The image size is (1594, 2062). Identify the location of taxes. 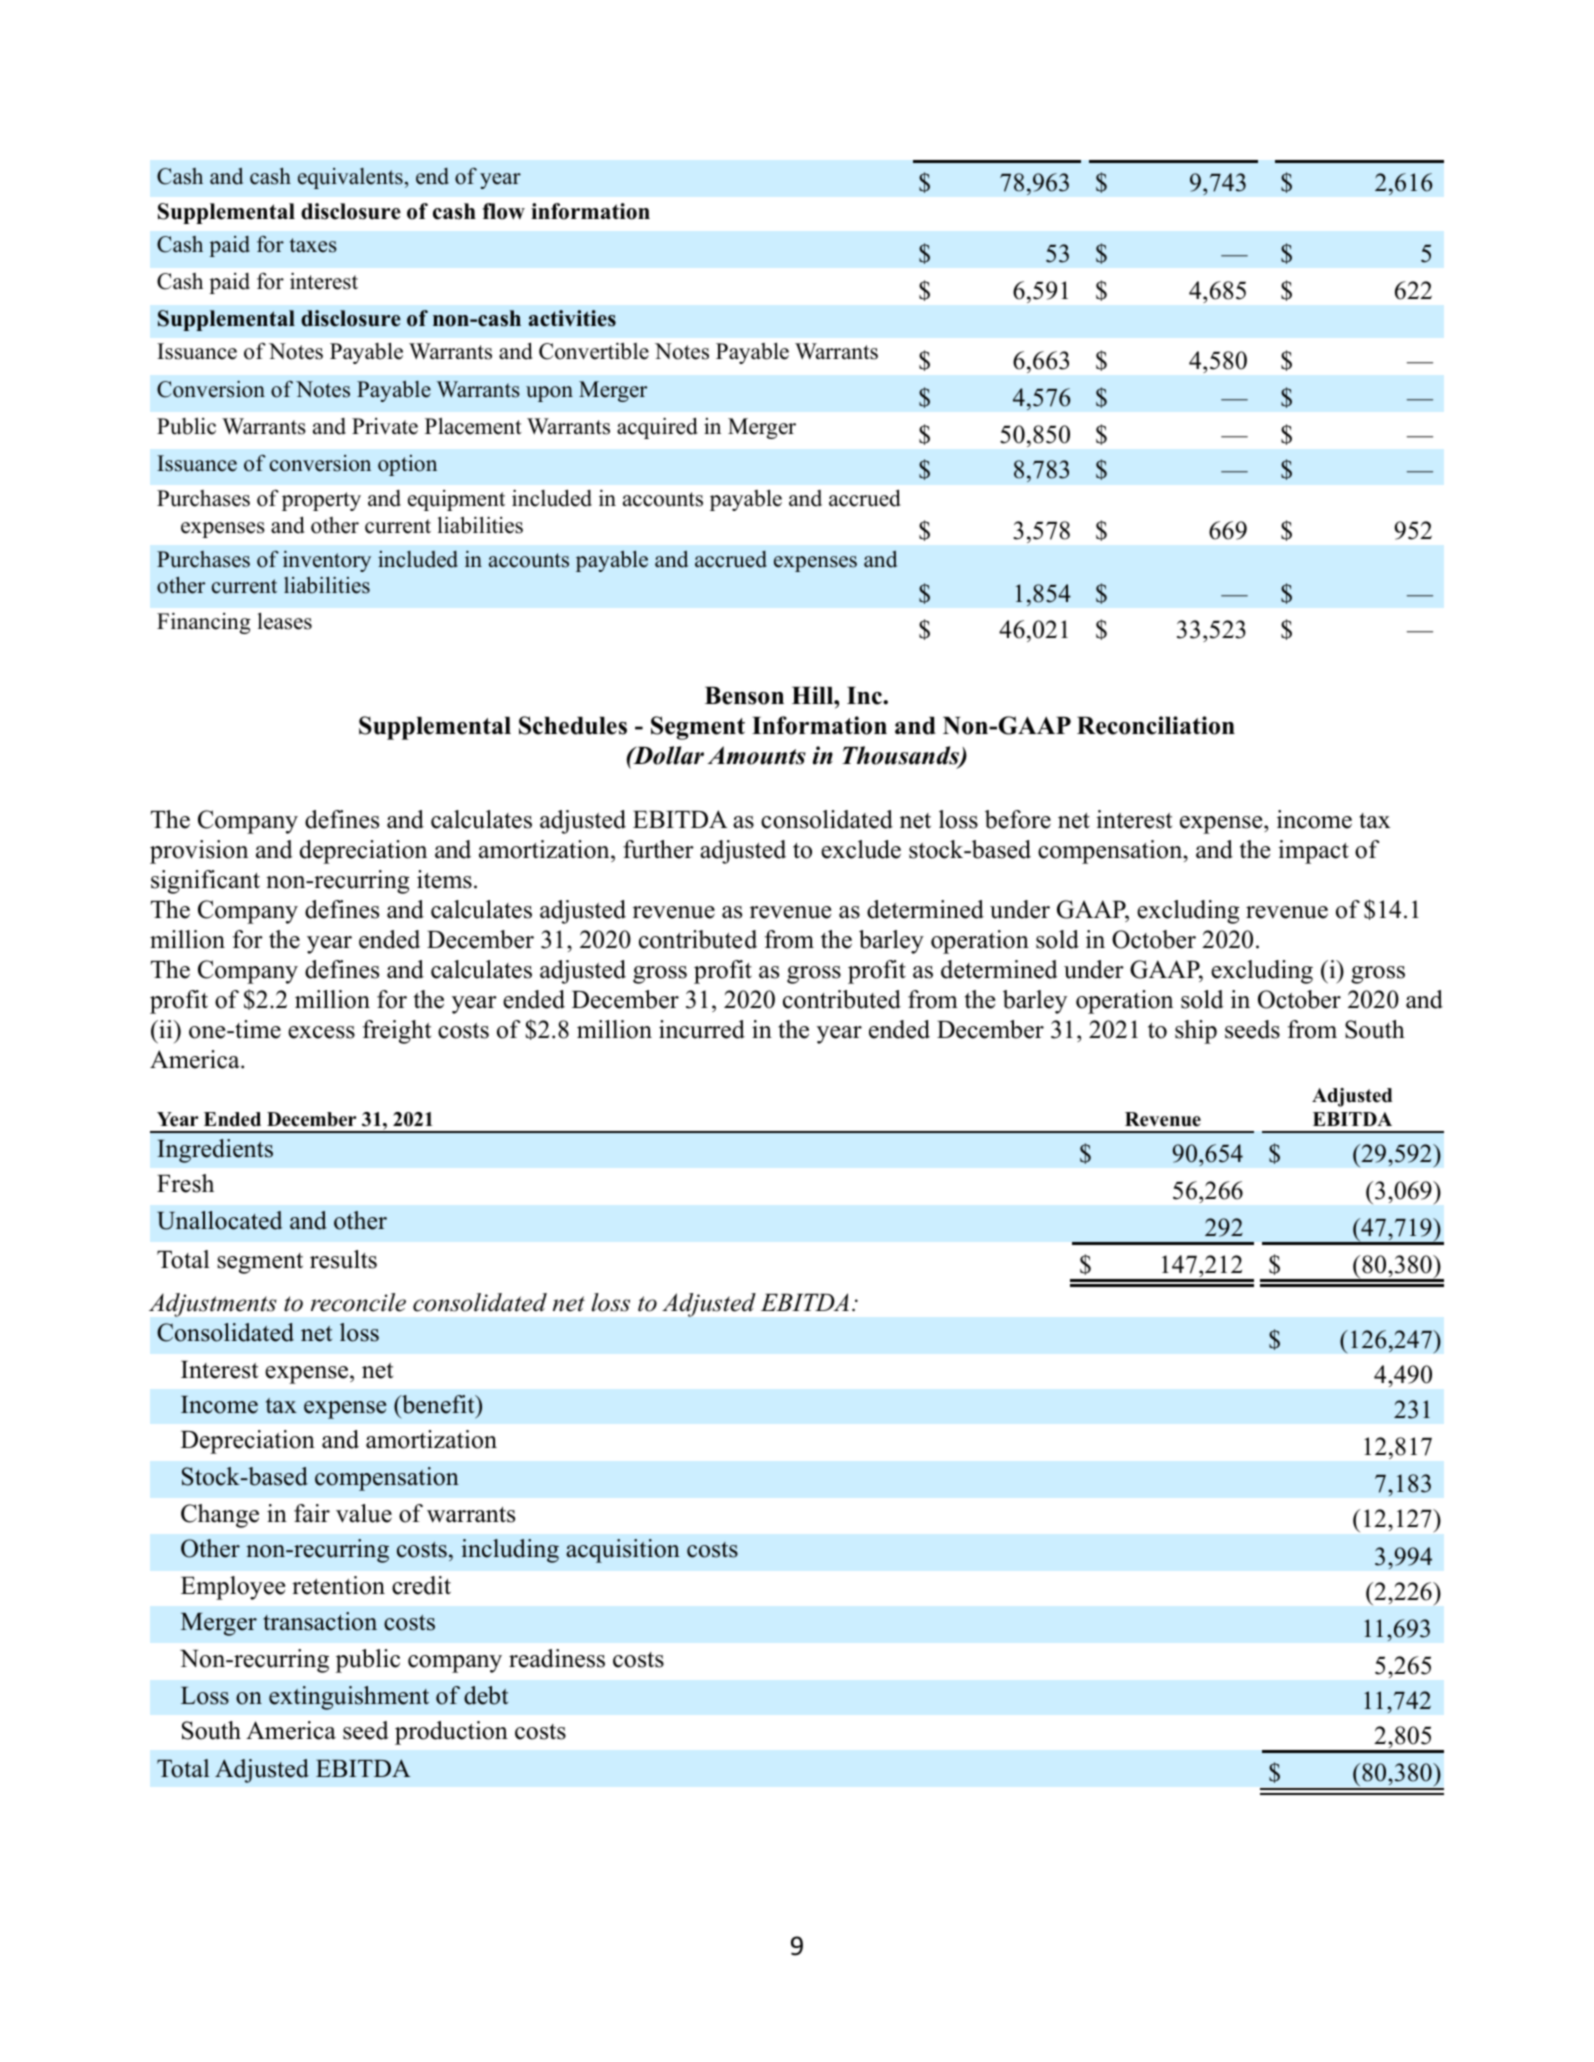
(313, 245).
